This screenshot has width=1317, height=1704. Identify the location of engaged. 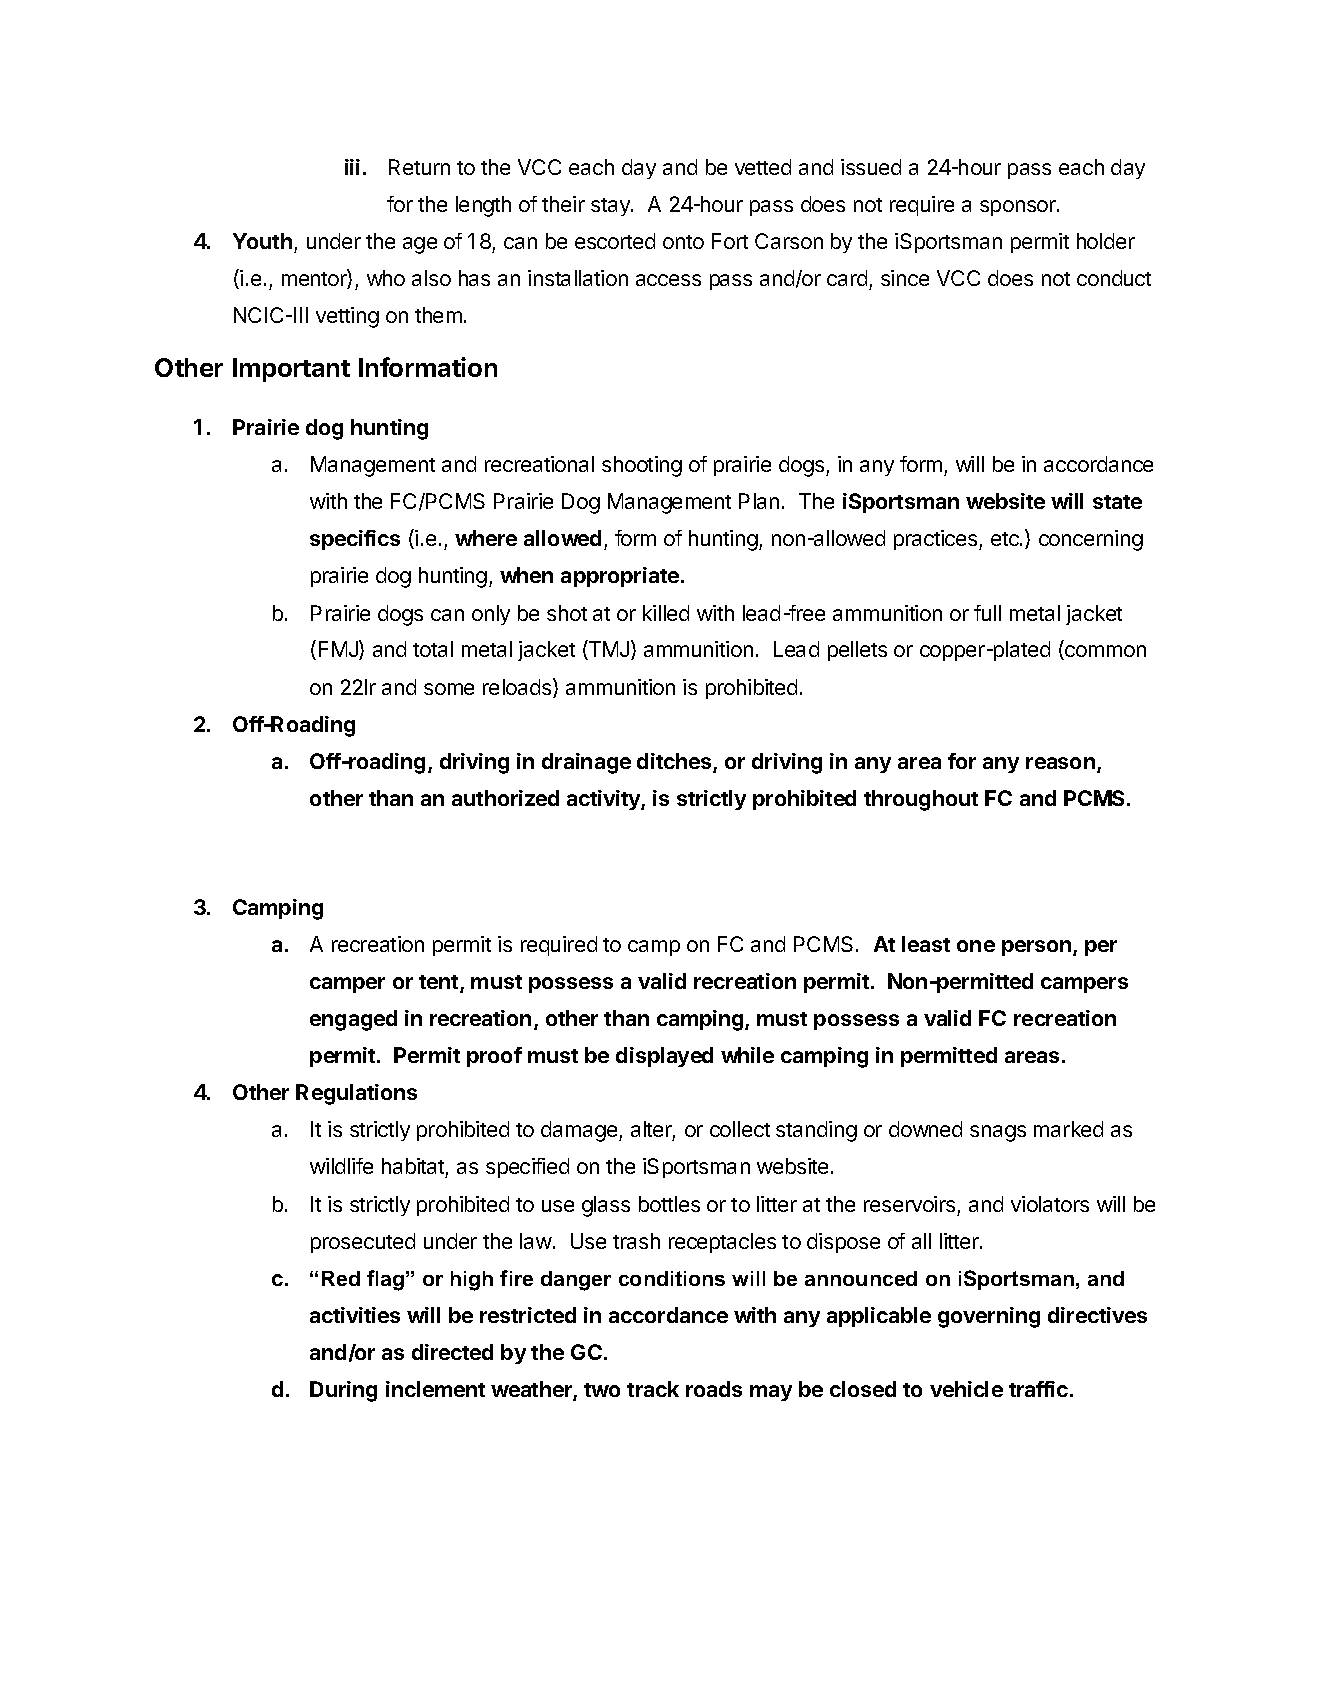
(353, 1020).
